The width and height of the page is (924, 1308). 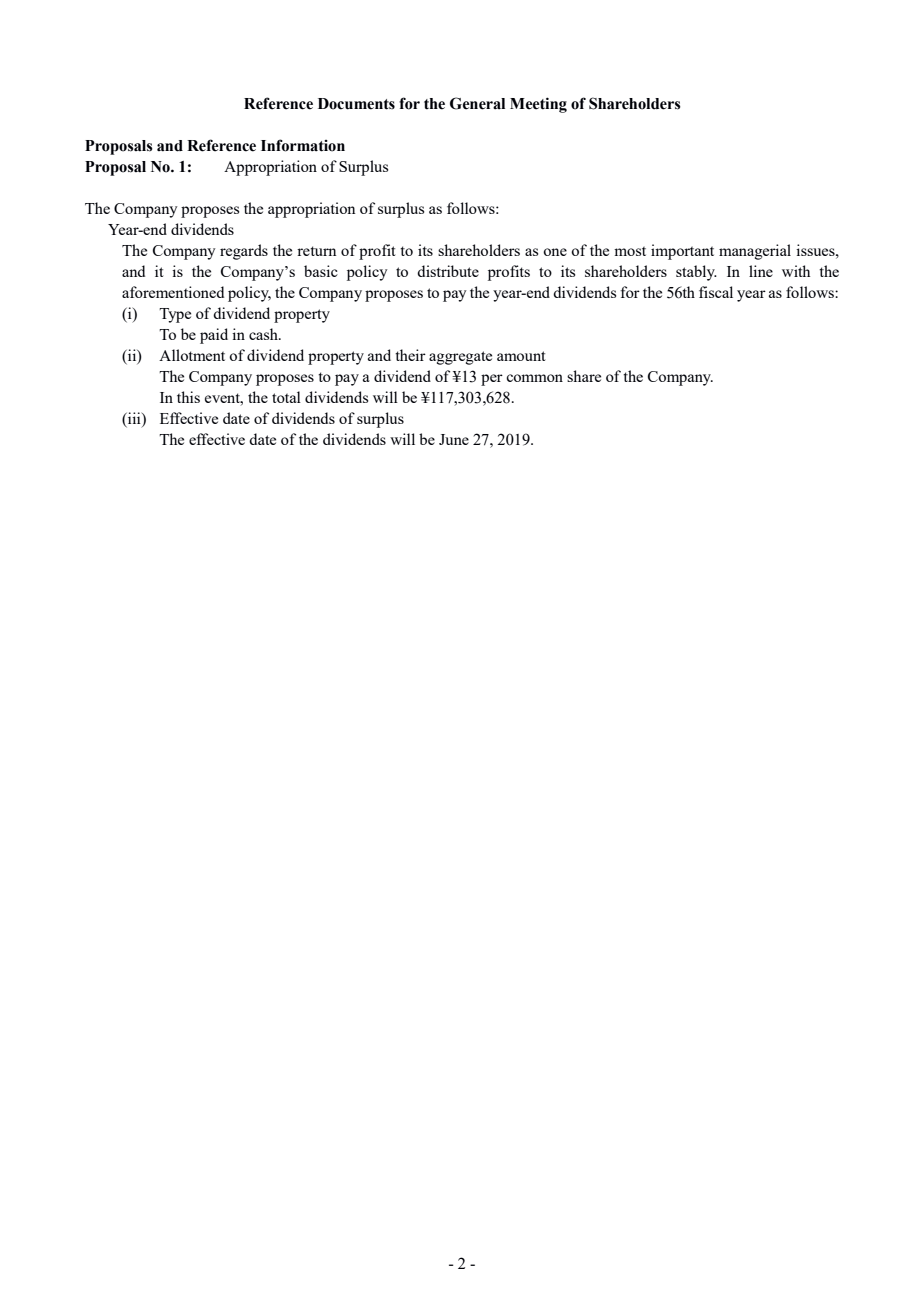 What do you see at coordinates (696, 273) in the page?
I see `stably` at bounding box center [696, 273].
